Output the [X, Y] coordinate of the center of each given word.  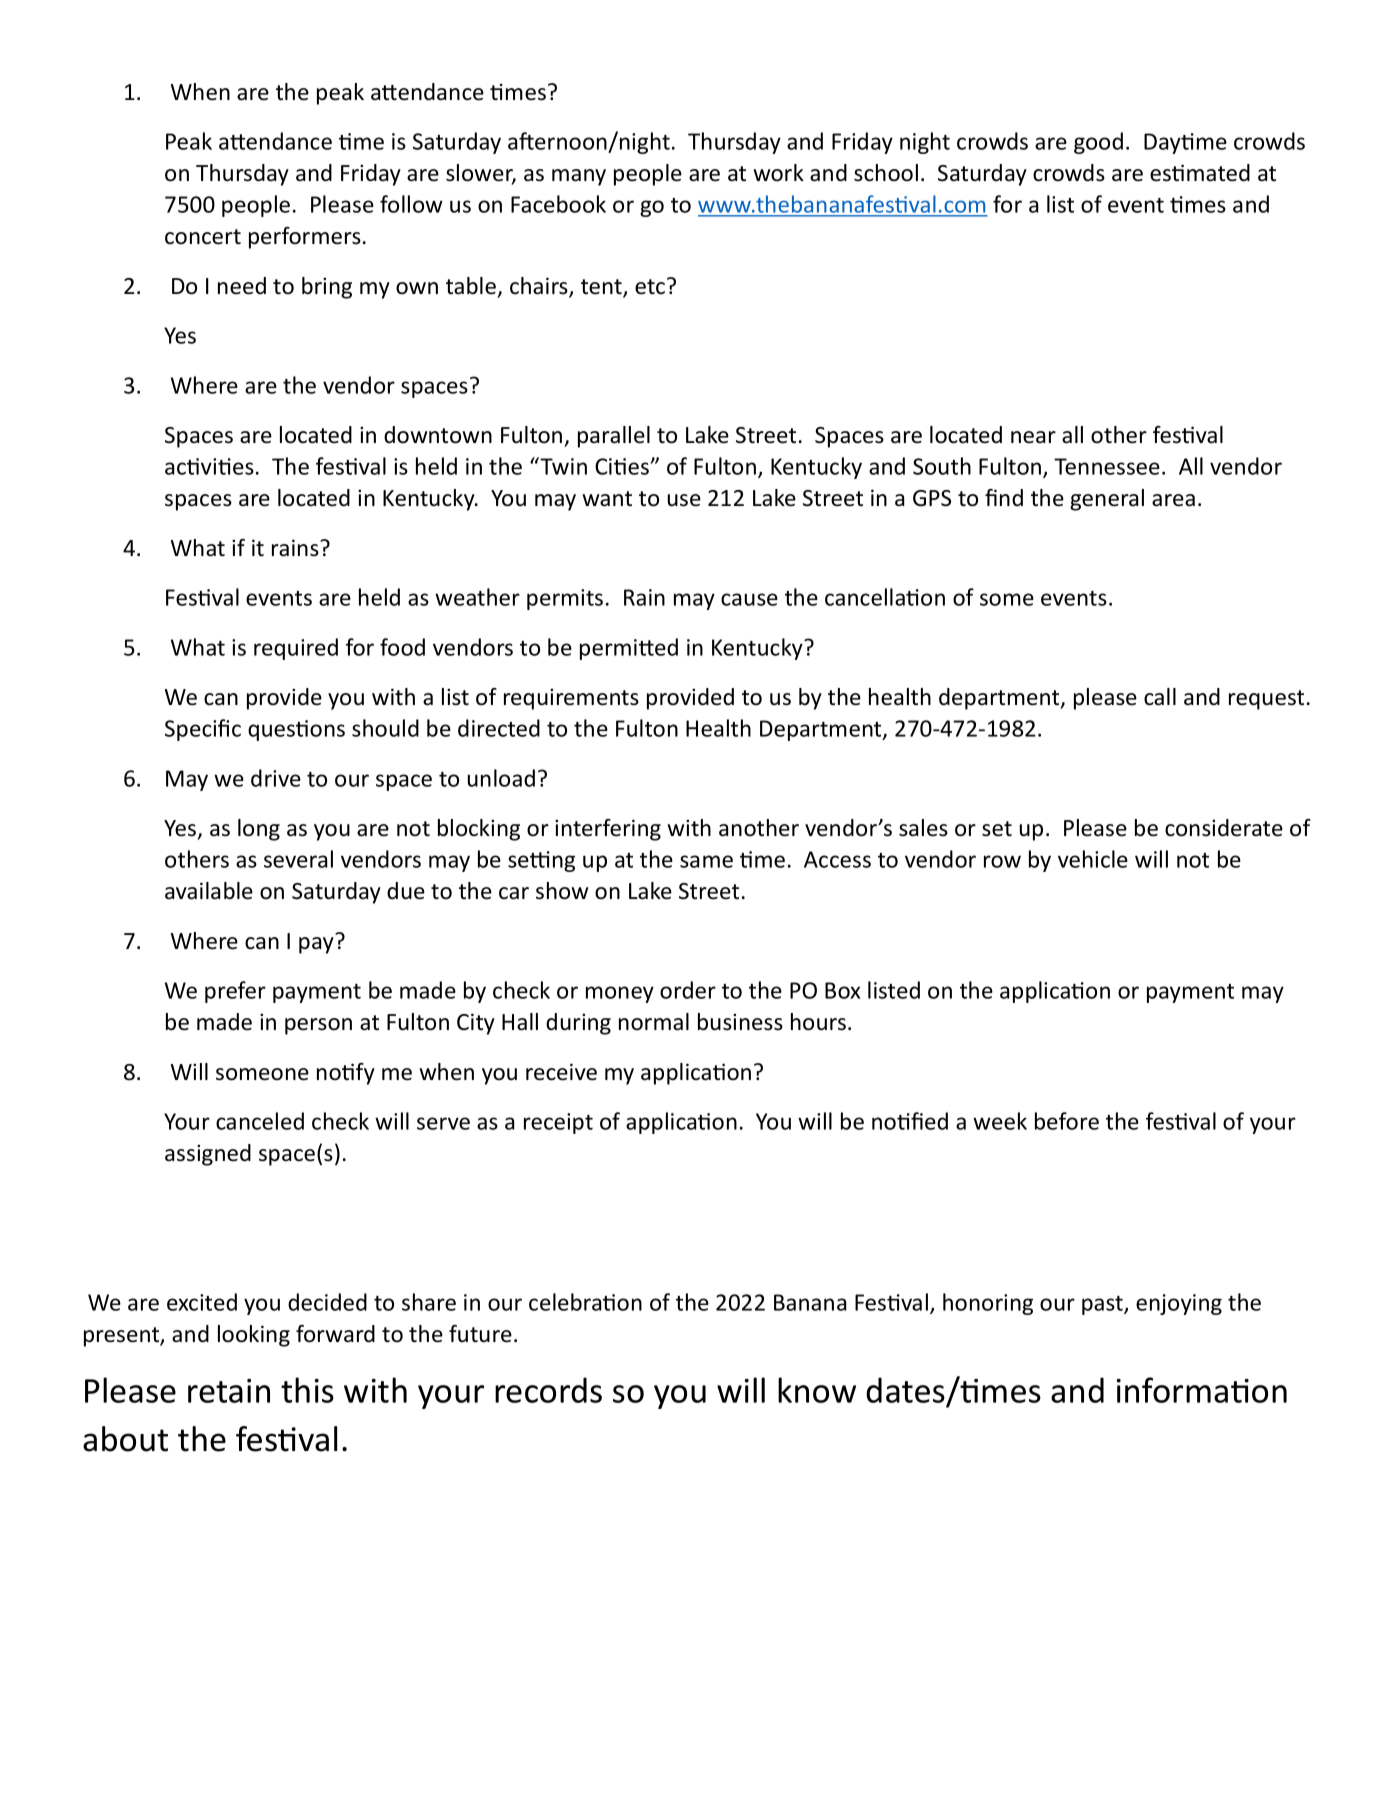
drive [276, 778]
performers [305, 238]
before [1067, 1121]
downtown [438, 435]
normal [654, 1022]
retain [229, 1391]
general [1107, 500]
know [817, 1390]
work [778, 173]
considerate [1224, 828]
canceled [260, 1121]
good [1098, 143]
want [607, 499]
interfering [608, 830]
